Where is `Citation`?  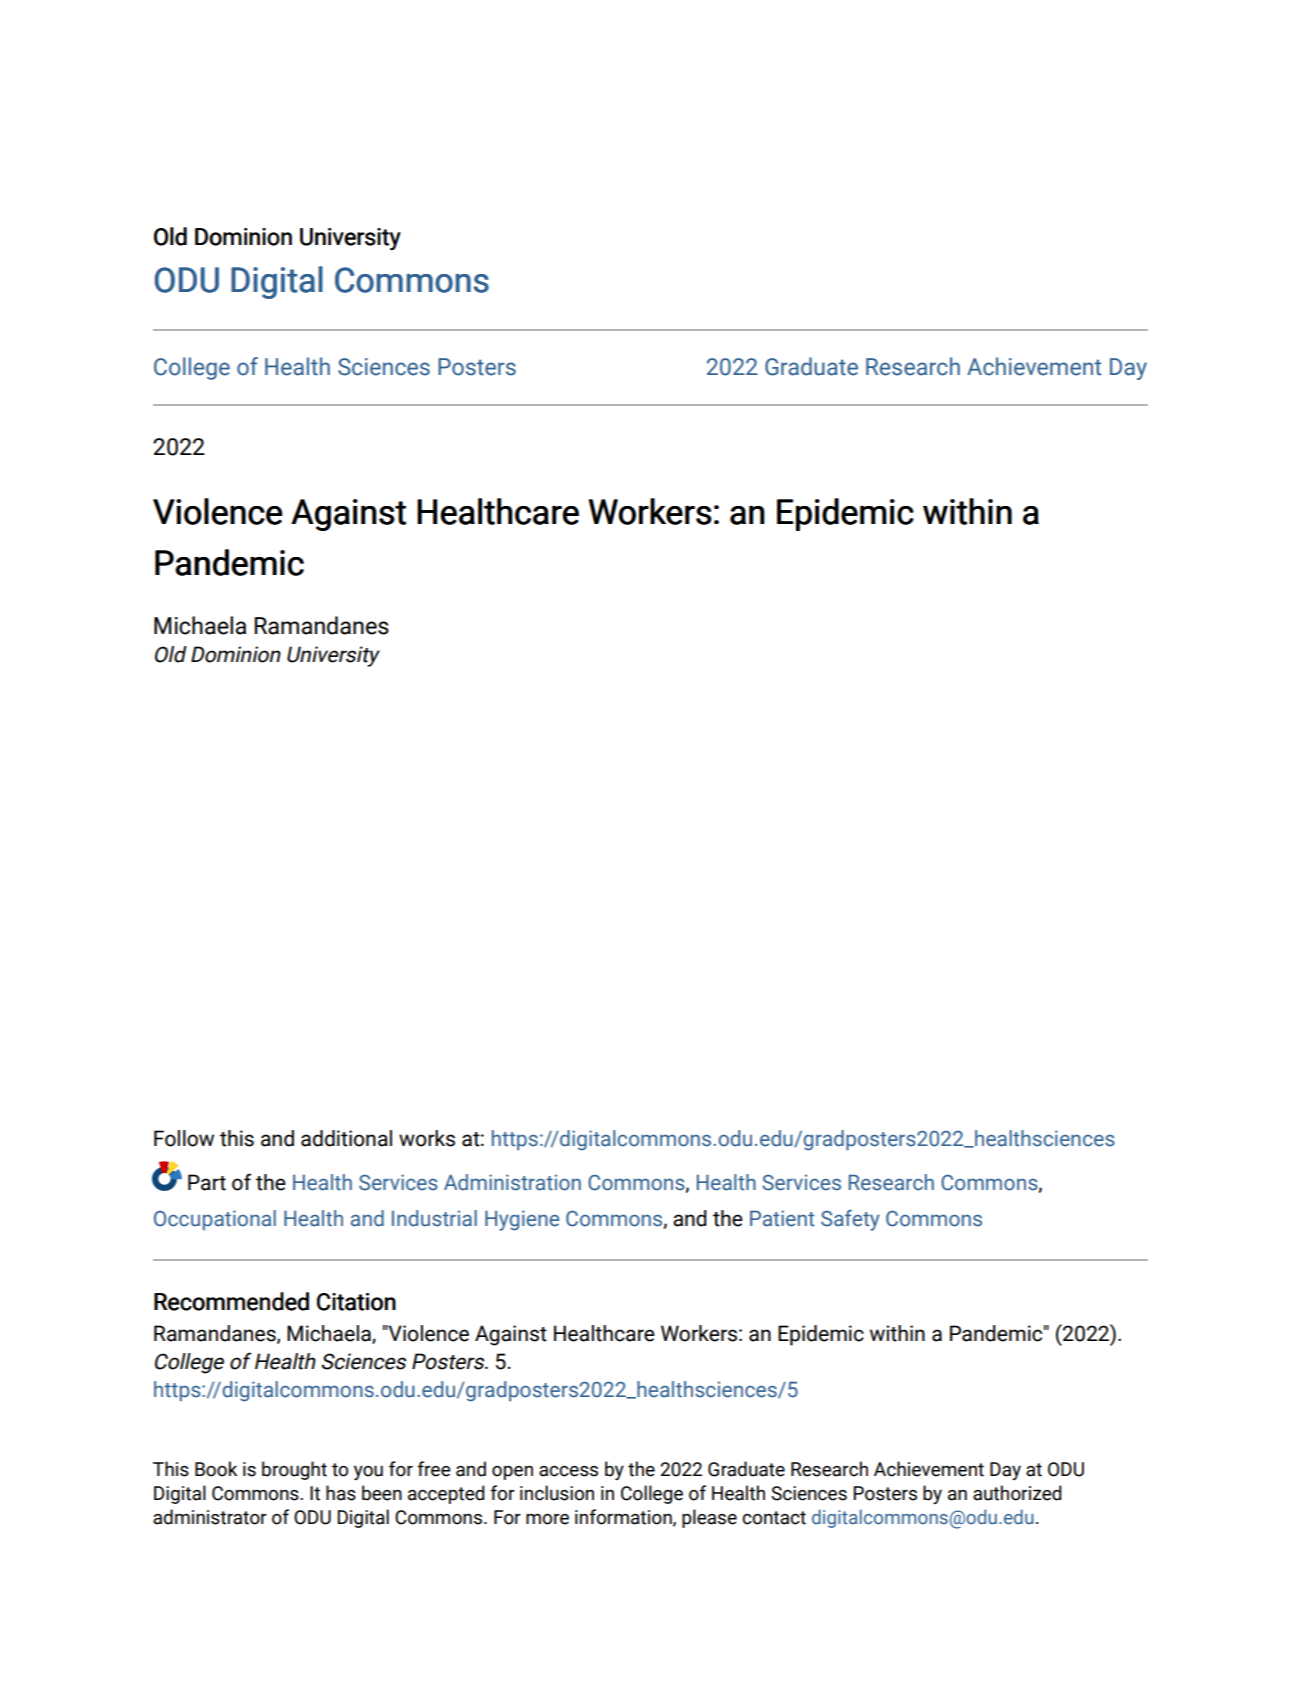
Citation is located at coordinates (356, 1302).
